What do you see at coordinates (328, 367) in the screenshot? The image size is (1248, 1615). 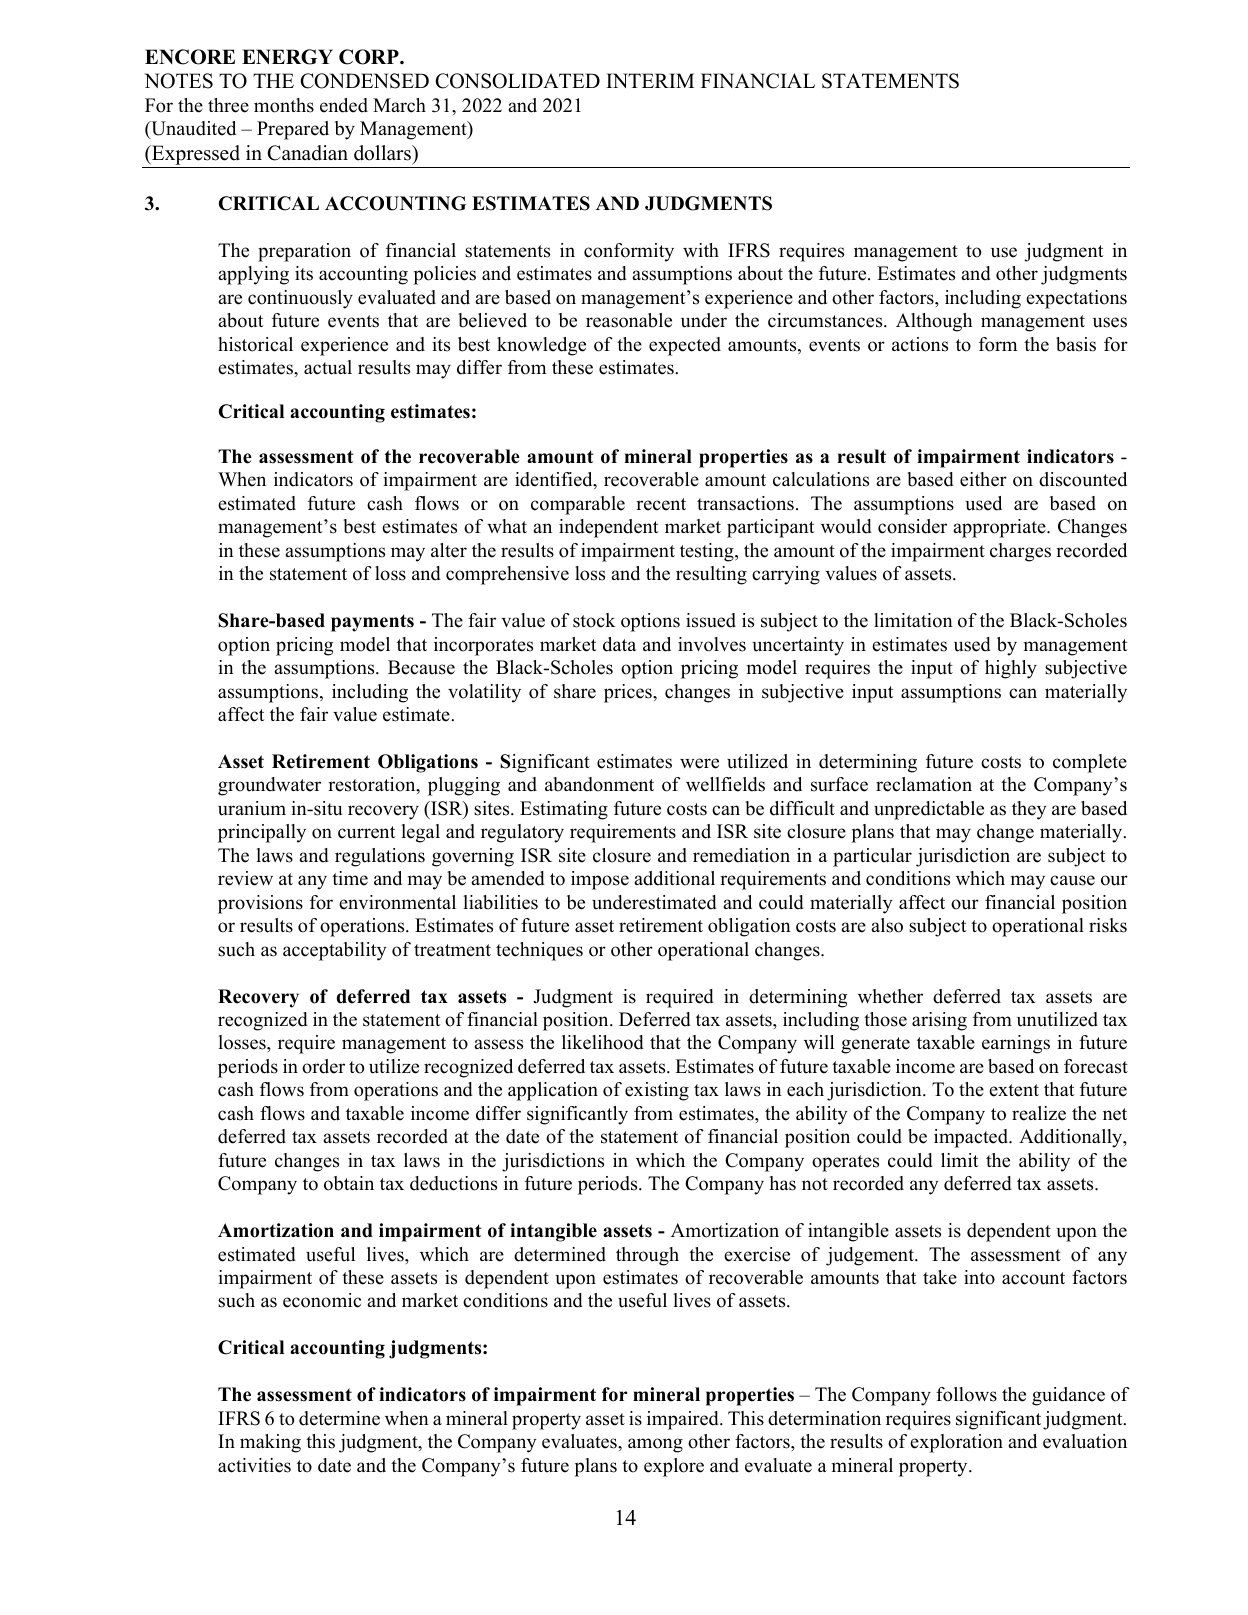 I see `actual` at bounding box center [328, 367].
